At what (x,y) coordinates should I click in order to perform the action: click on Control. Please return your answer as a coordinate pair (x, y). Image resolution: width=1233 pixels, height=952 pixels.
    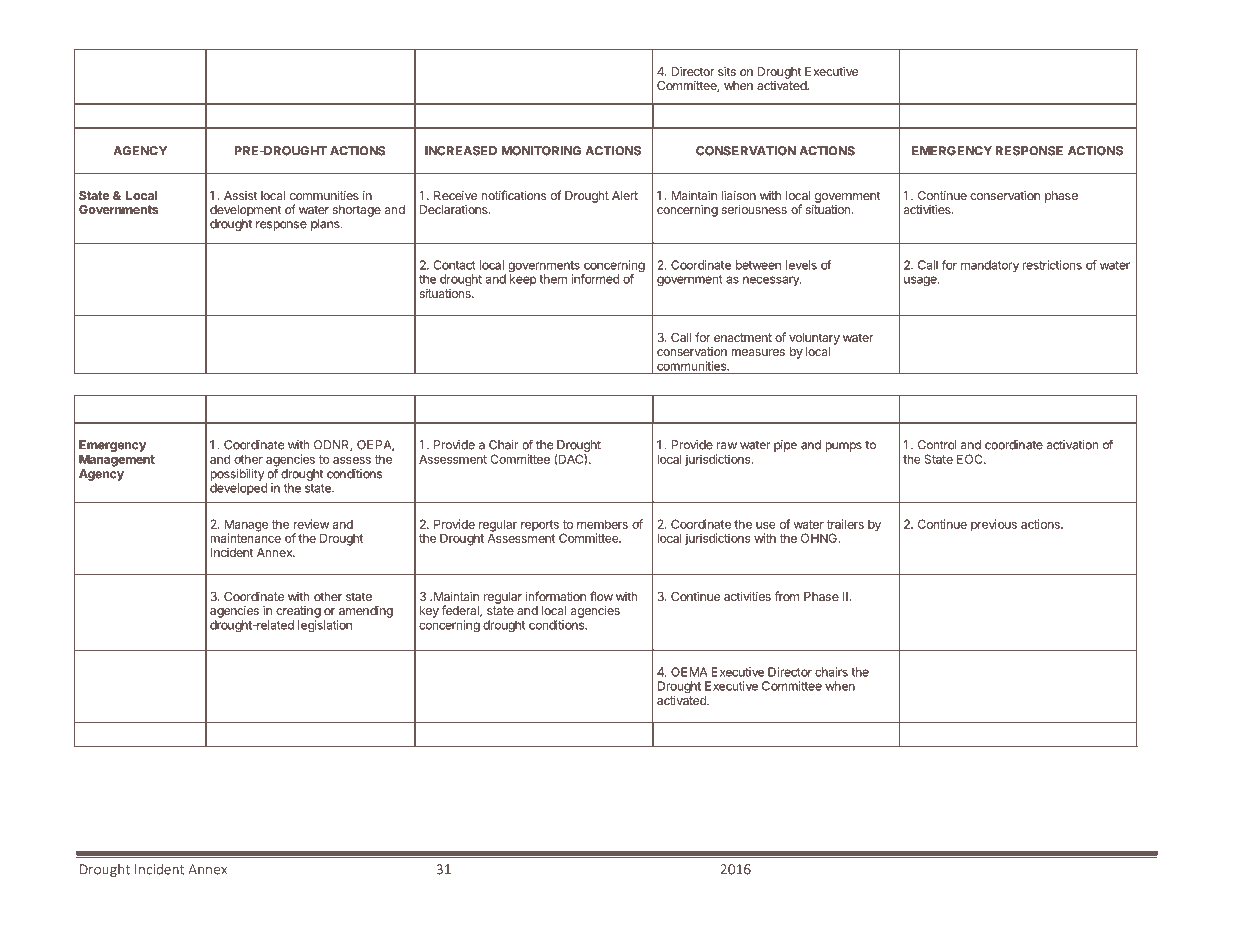
    Looking at the image, I should click on (937, 445).
